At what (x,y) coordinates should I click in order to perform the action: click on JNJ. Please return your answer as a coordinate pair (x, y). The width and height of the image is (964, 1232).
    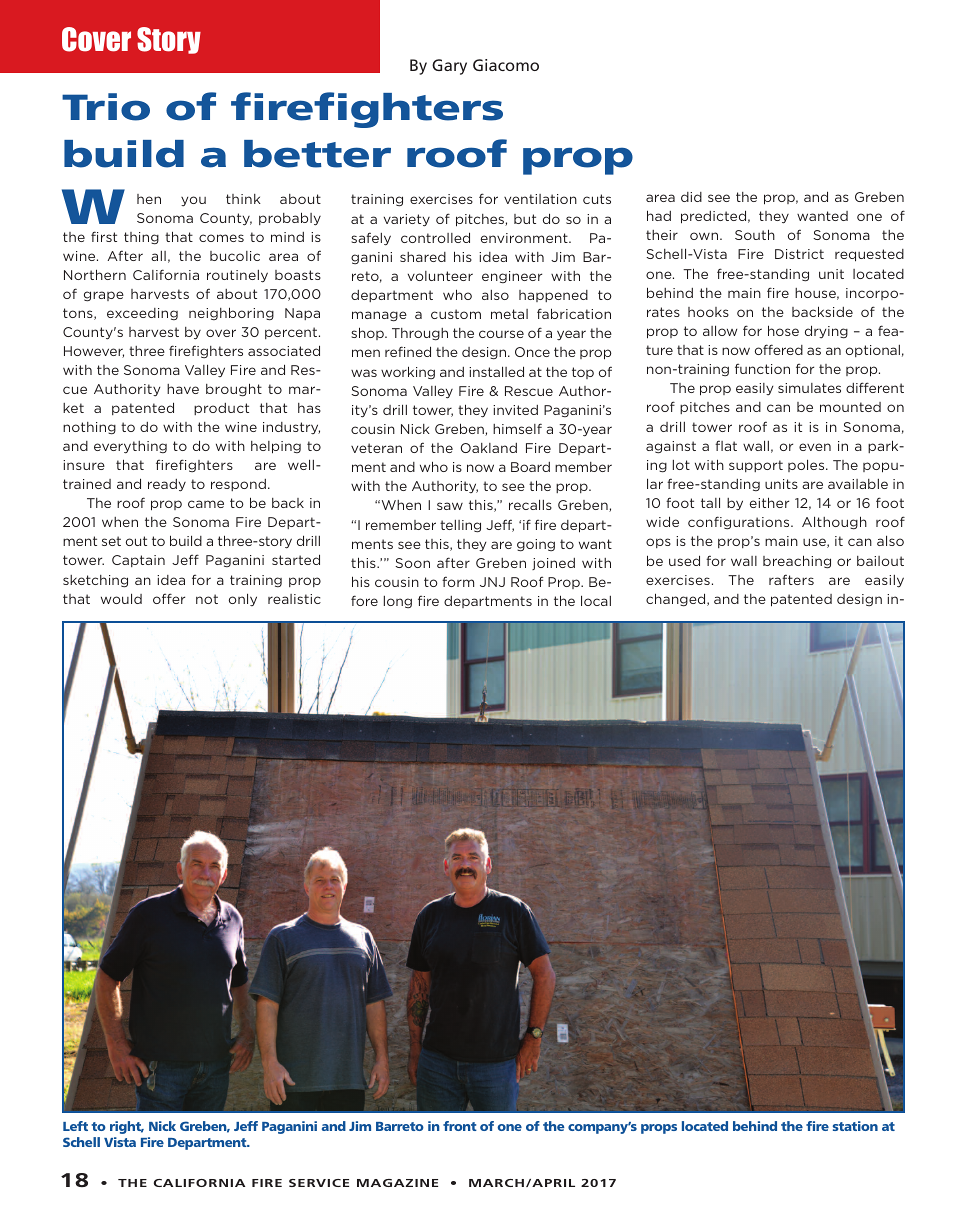
    Looking at the image, I should click on (492, 582).
